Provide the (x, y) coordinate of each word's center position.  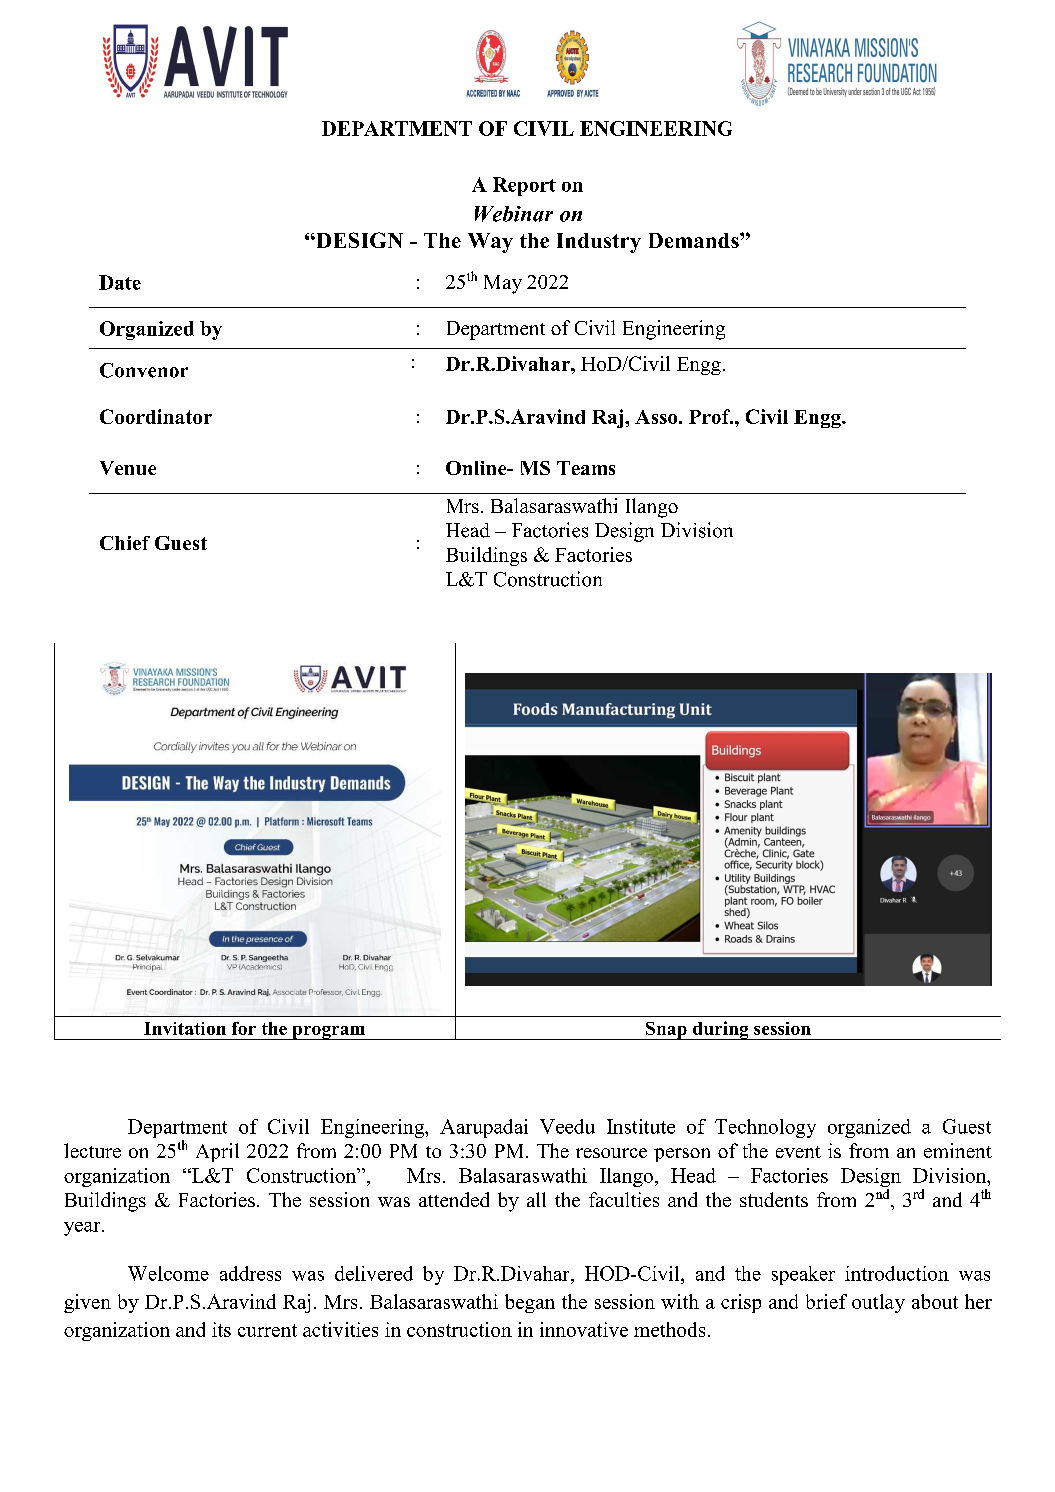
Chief (125, 543)
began (530, 1303)
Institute (641, 1126)
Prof (711, 416)
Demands (695, 240)
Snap (666, 1031)
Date (120, 282)
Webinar (514, 214)
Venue (128, 468)
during (721, 1030)
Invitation (185, 1028)
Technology (765, 1128)
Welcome (168, 1273)
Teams (586, 468)
